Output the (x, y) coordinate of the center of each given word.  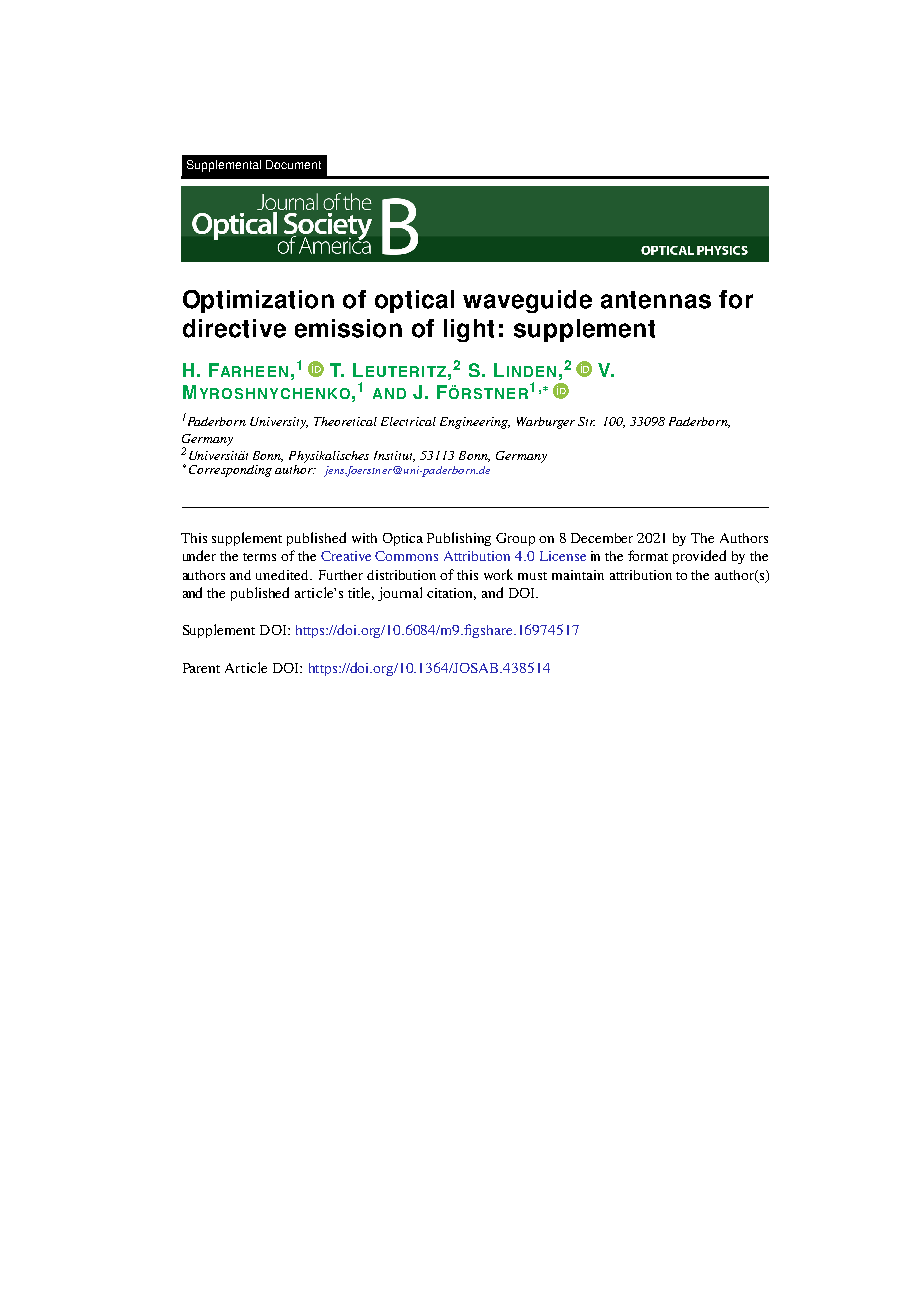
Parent (201, 668)
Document (293, 164)
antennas (656, 300)
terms (259, 557)
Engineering (475, 423)
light (469, 330)
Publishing (459, 539)
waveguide (527, 301)
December (602, 538)
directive (234, 328)
